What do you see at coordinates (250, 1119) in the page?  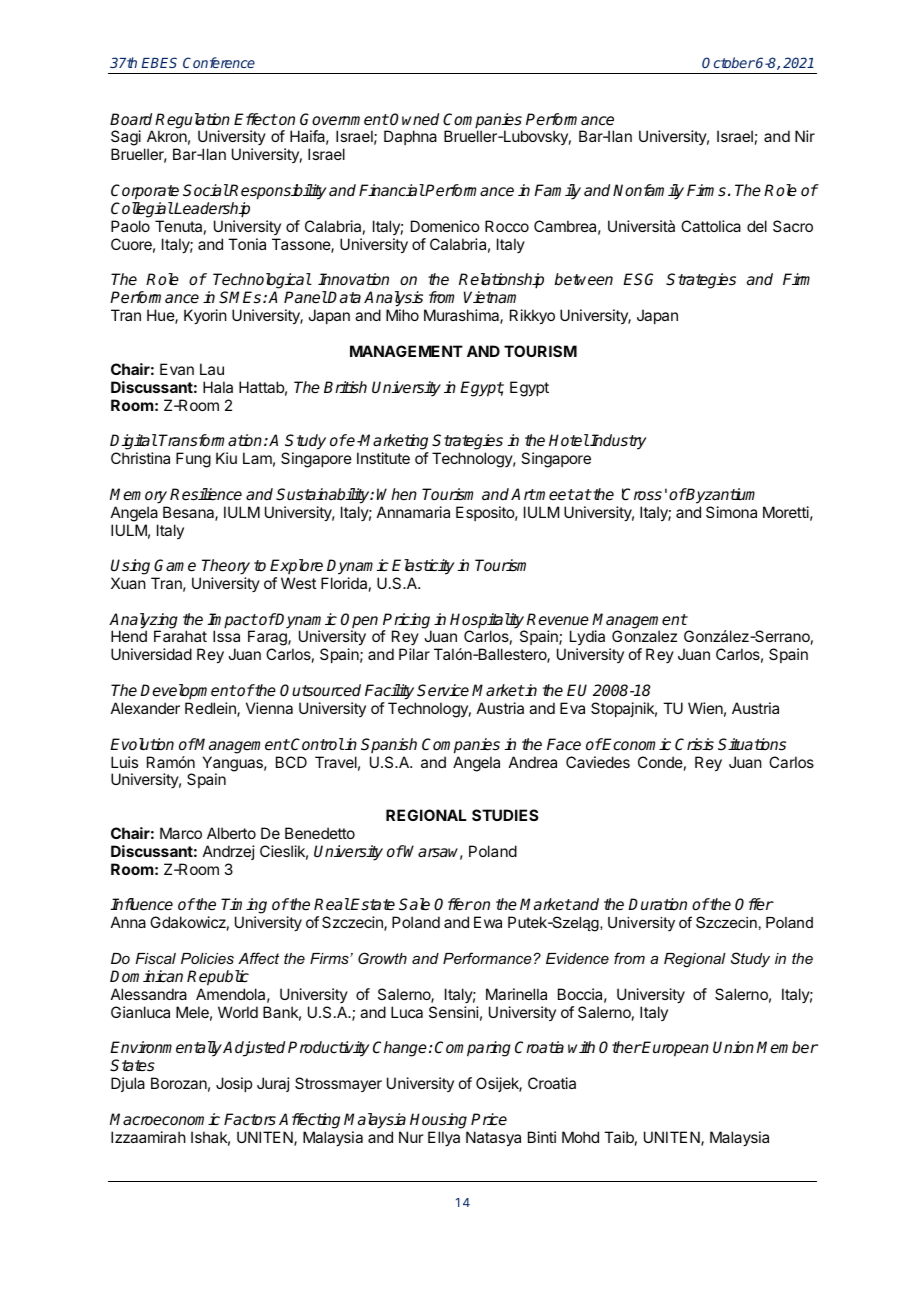 I see `Factors` at bounding box center [250, 1119].
